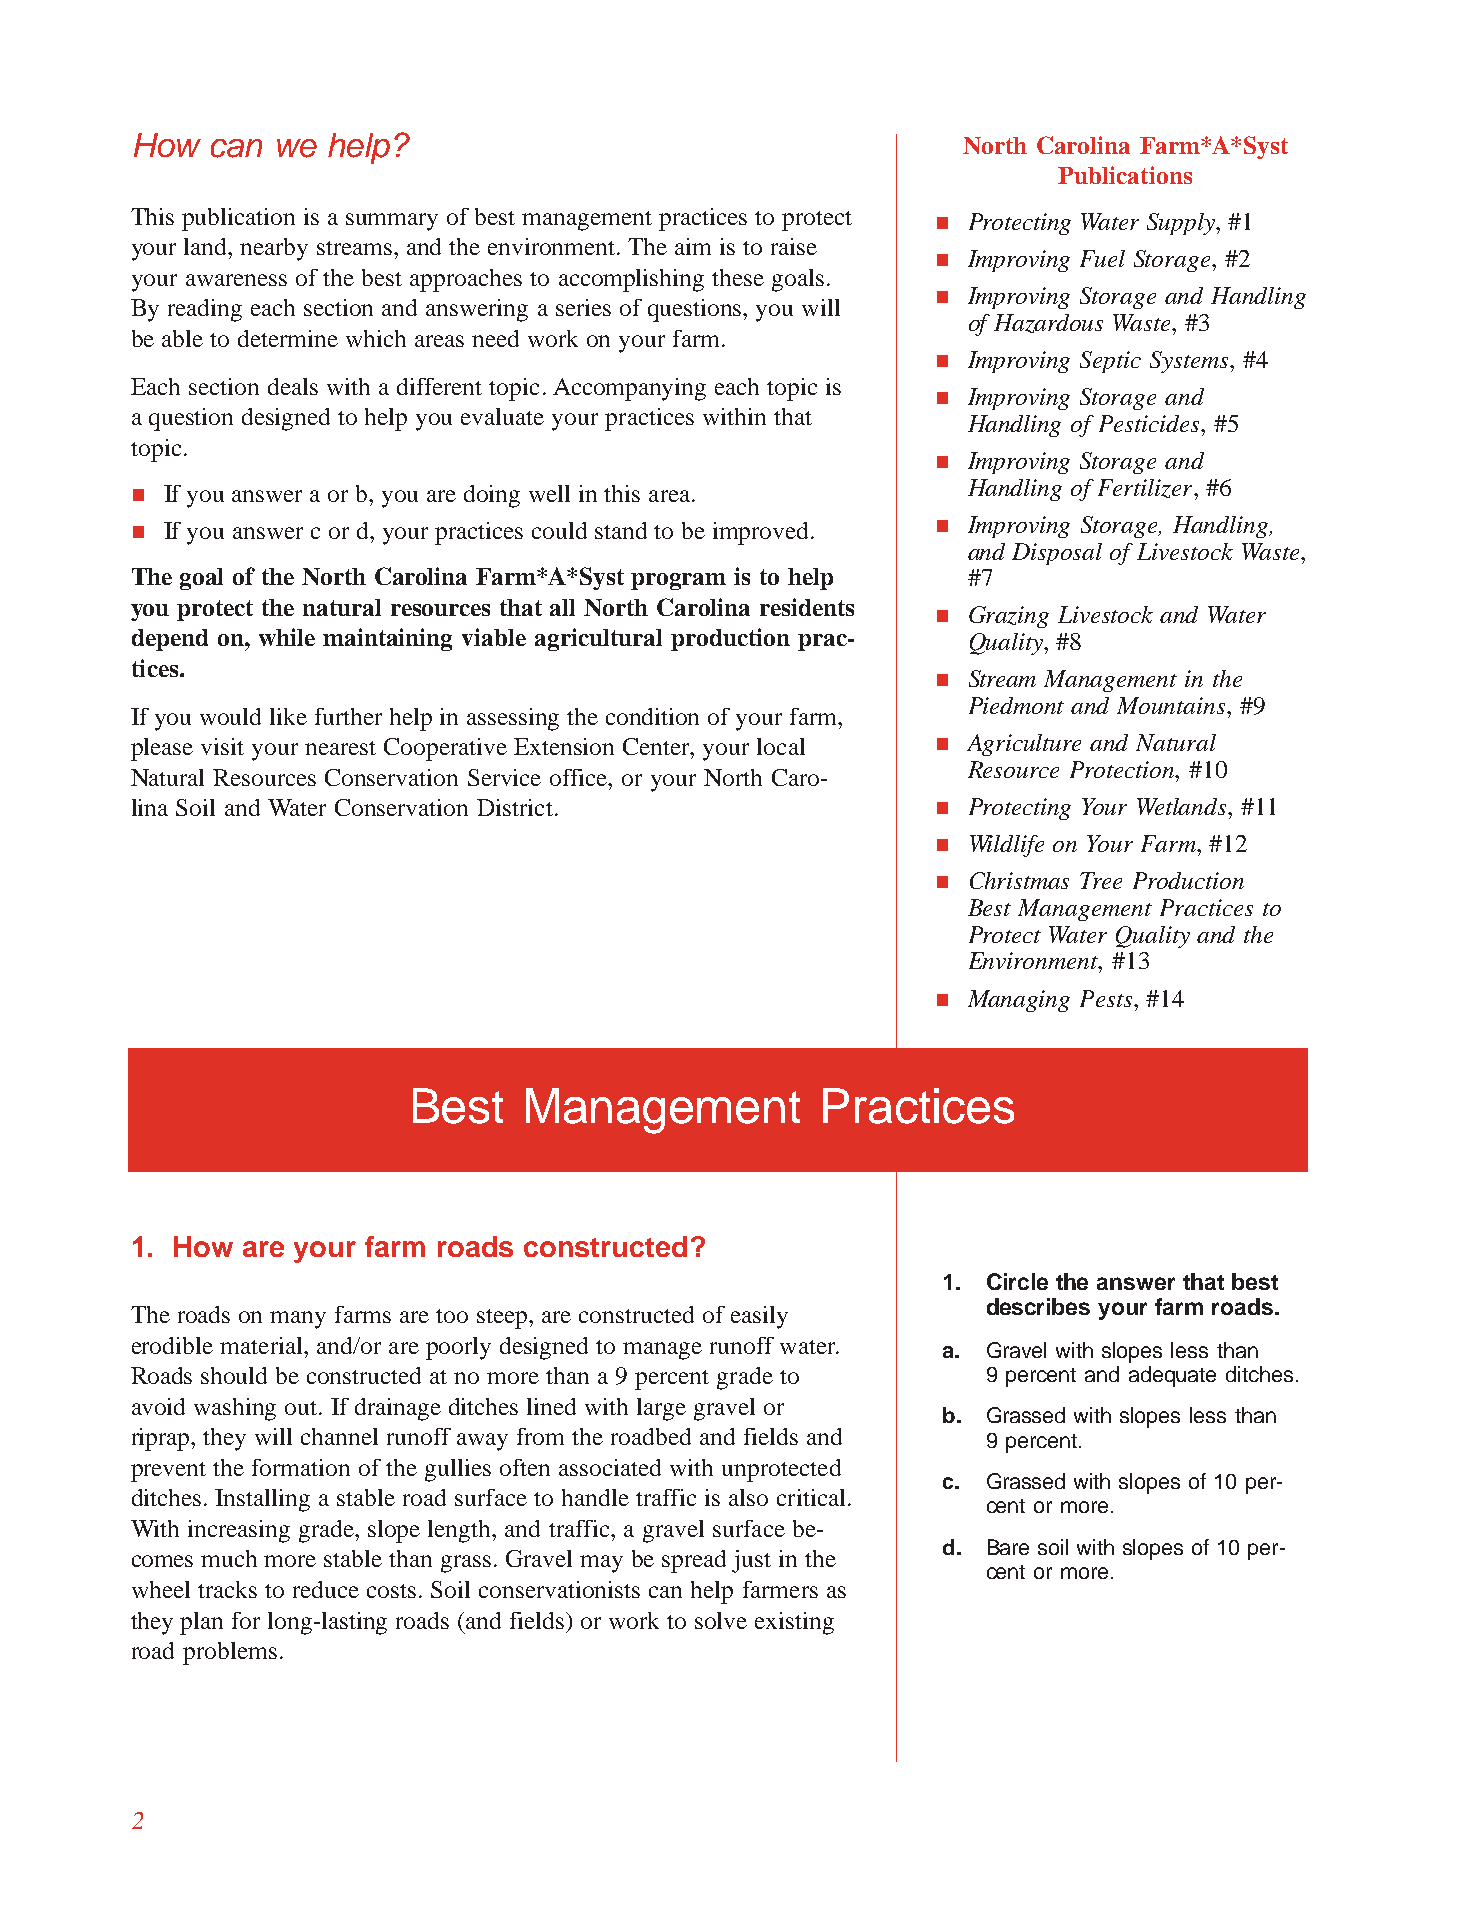 Image resolution: width=1483 pixels, height=1919 pixels. Describe the element at coordinates (274, 249) in the image. I see `nearby` at that location.
